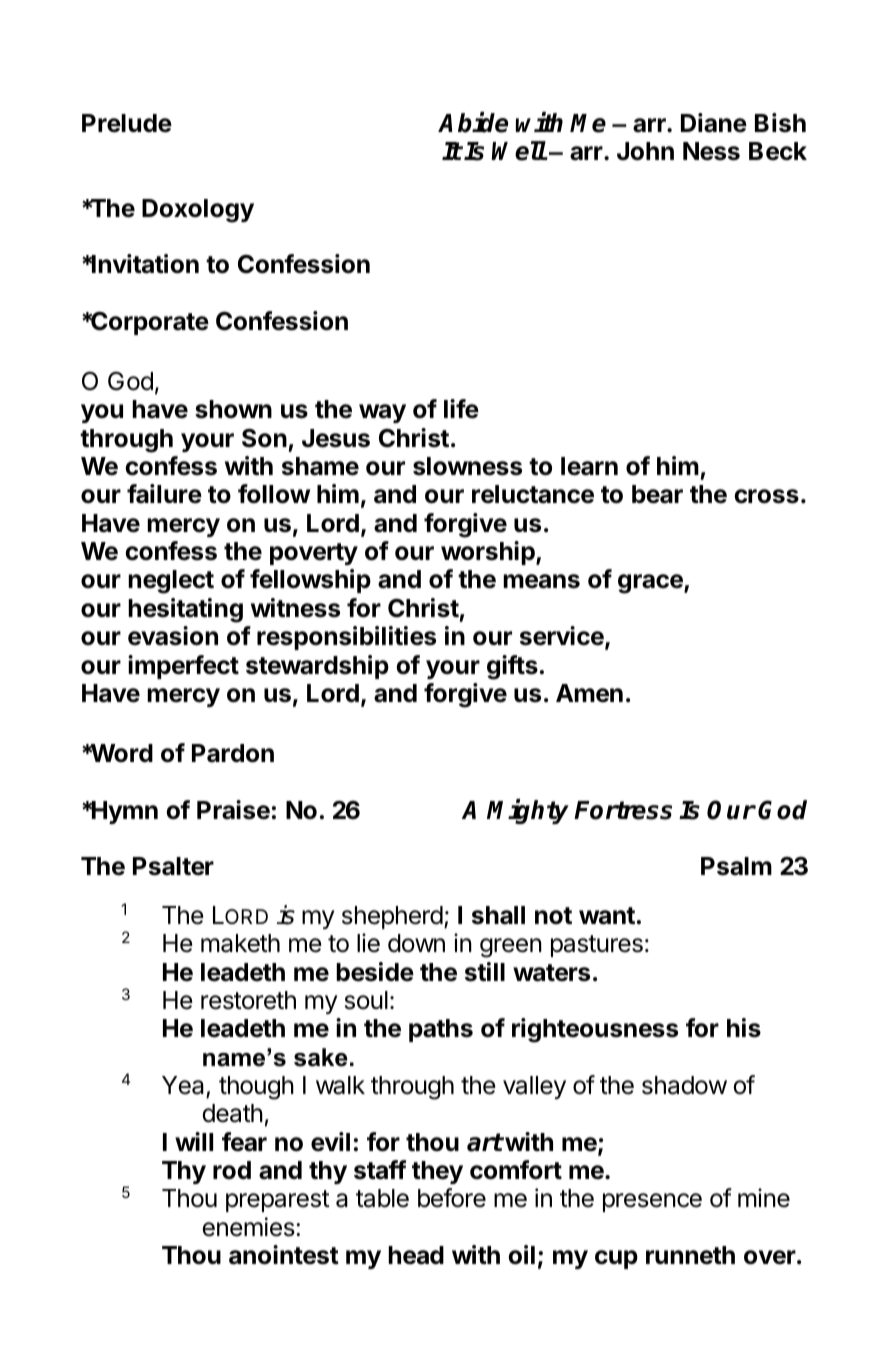  Describe the element at coordinates (441, 1030) in the document. I see `paths` at that location.
